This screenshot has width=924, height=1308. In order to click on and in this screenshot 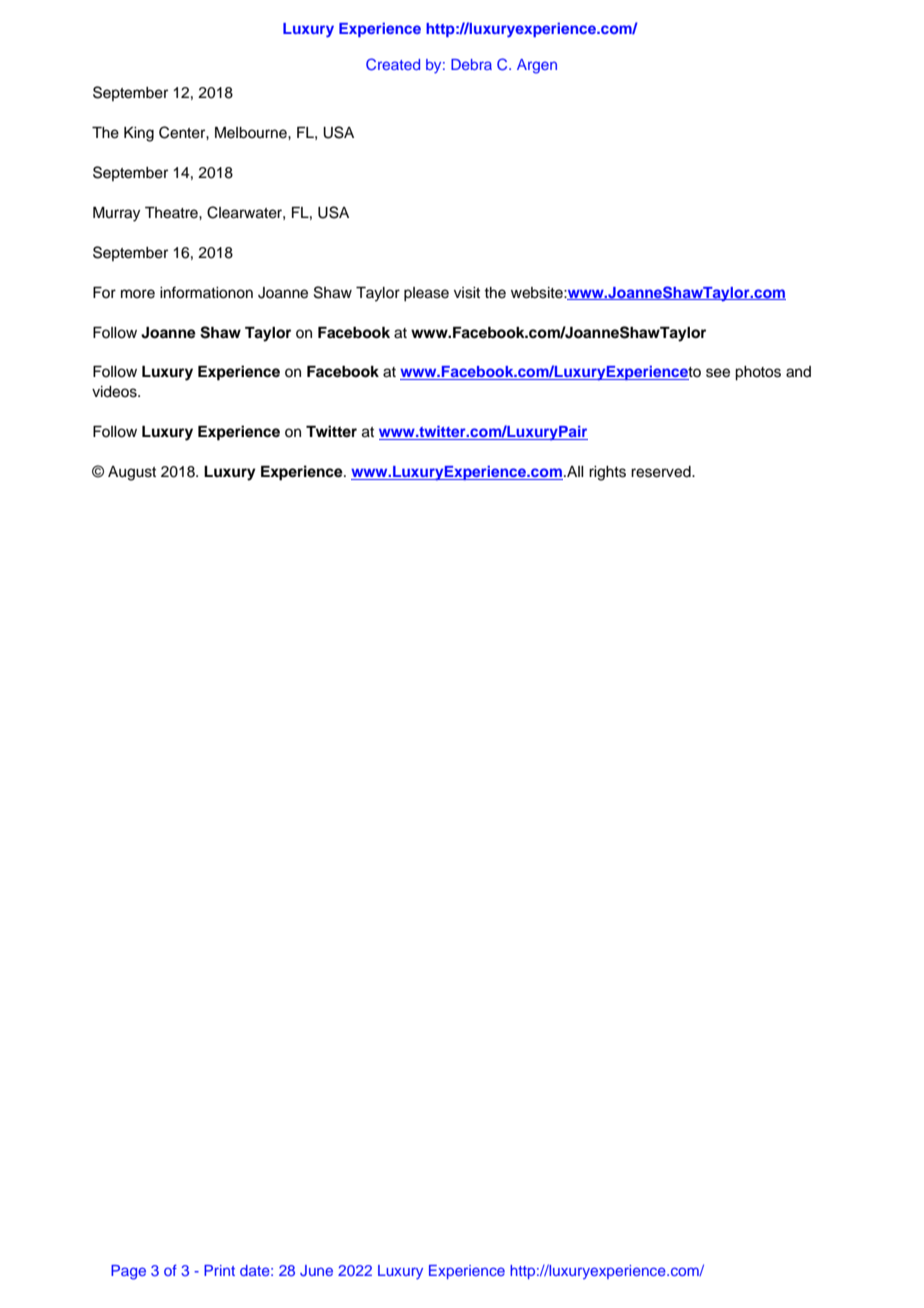, I will do `click(798, 372)`.
